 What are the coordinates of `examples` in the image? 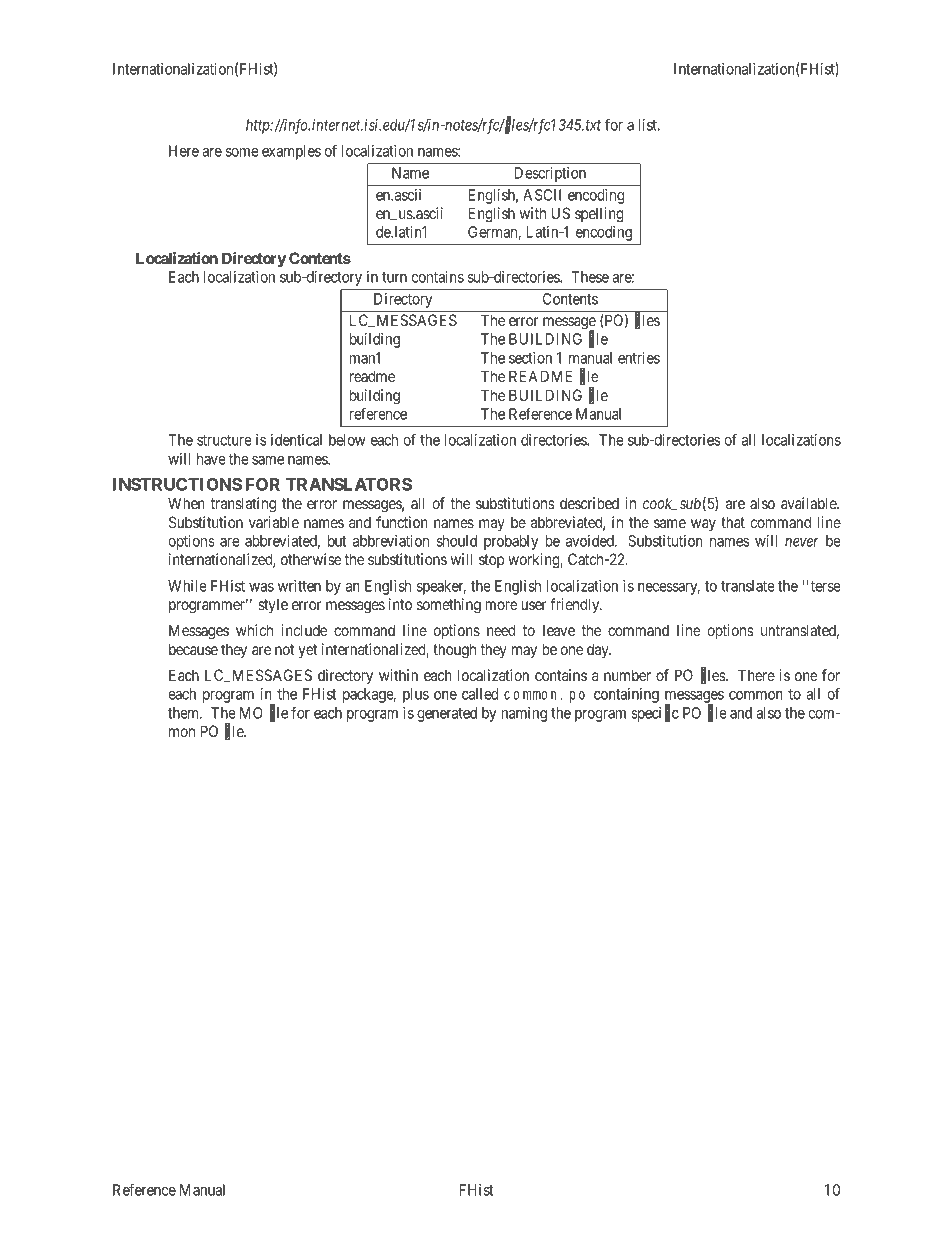 It's located at (291, 152).
